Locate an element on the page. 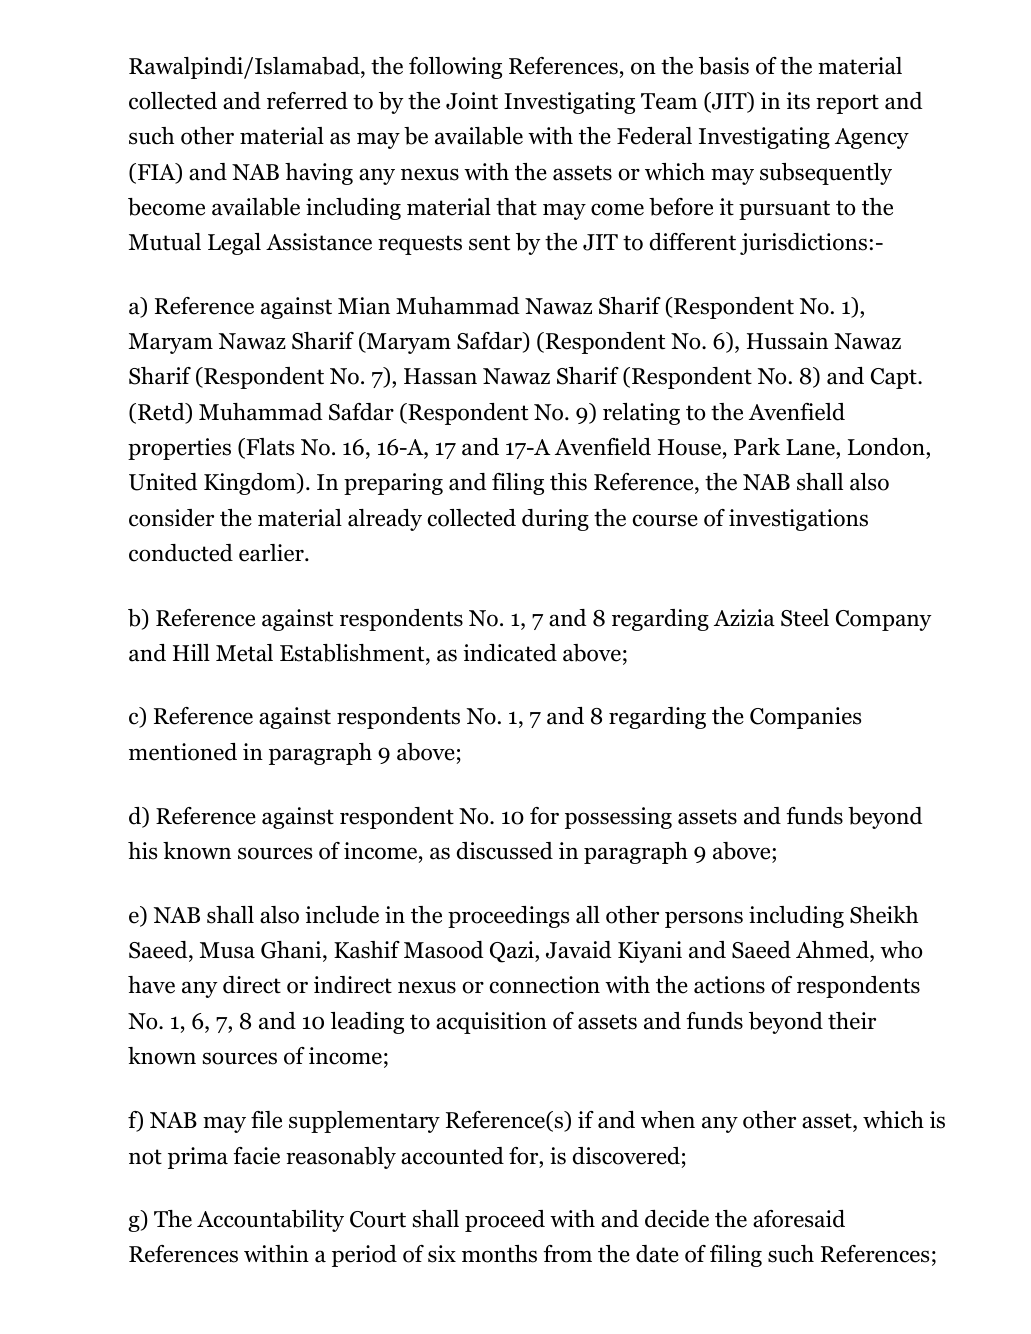 Image resolution: width=1031 pixels, height=1334 pixels. referred is located at coordinates (307, 101).
